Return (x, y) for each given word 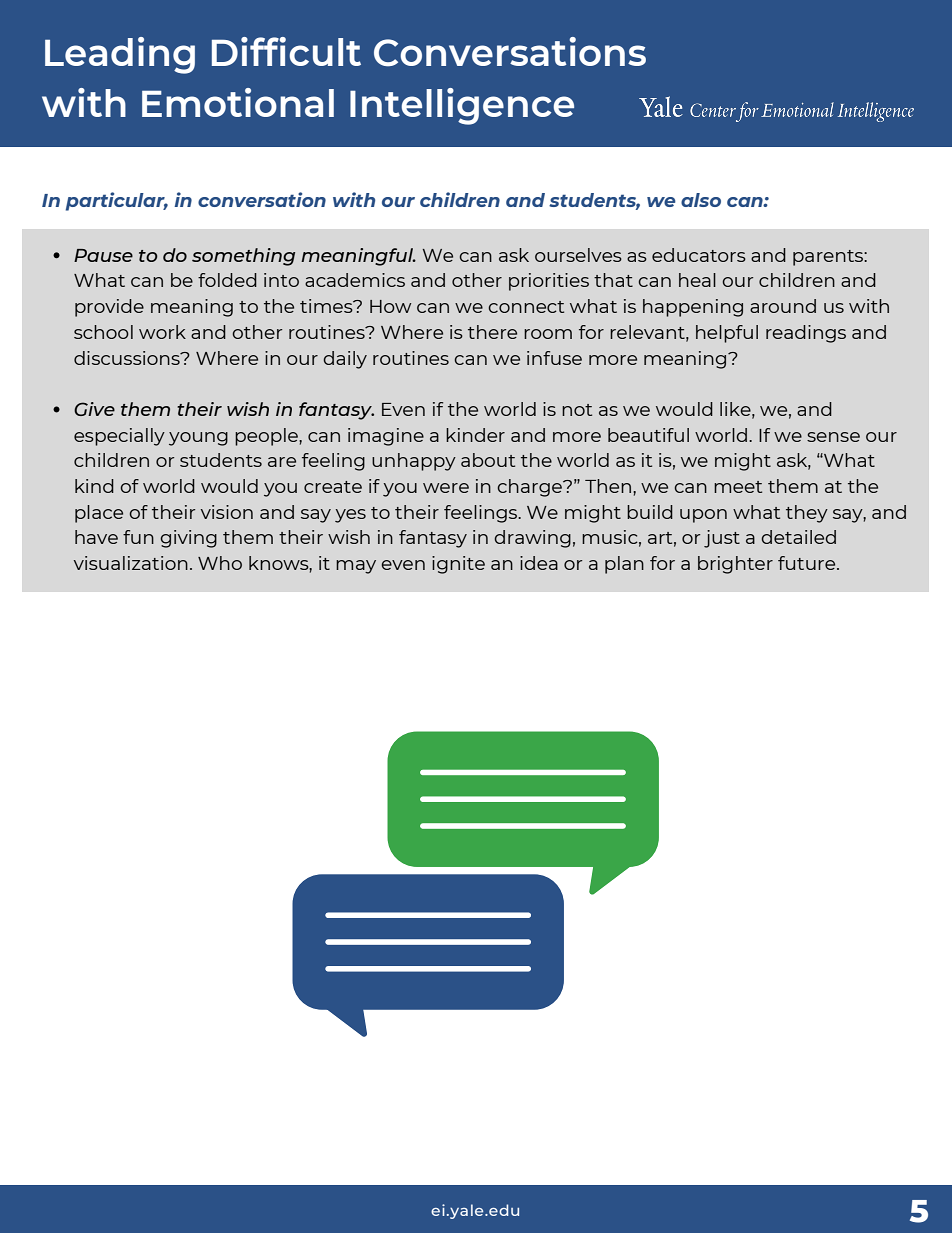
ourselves (578, 255)
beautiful (648, 435)
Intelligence (462, 106)
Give (94, 409)
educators (699, 255)
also (701, 200)
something (243, 257)
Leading (120, 55)
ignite (458, 565)
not (577, 410)
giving (188, 539)
